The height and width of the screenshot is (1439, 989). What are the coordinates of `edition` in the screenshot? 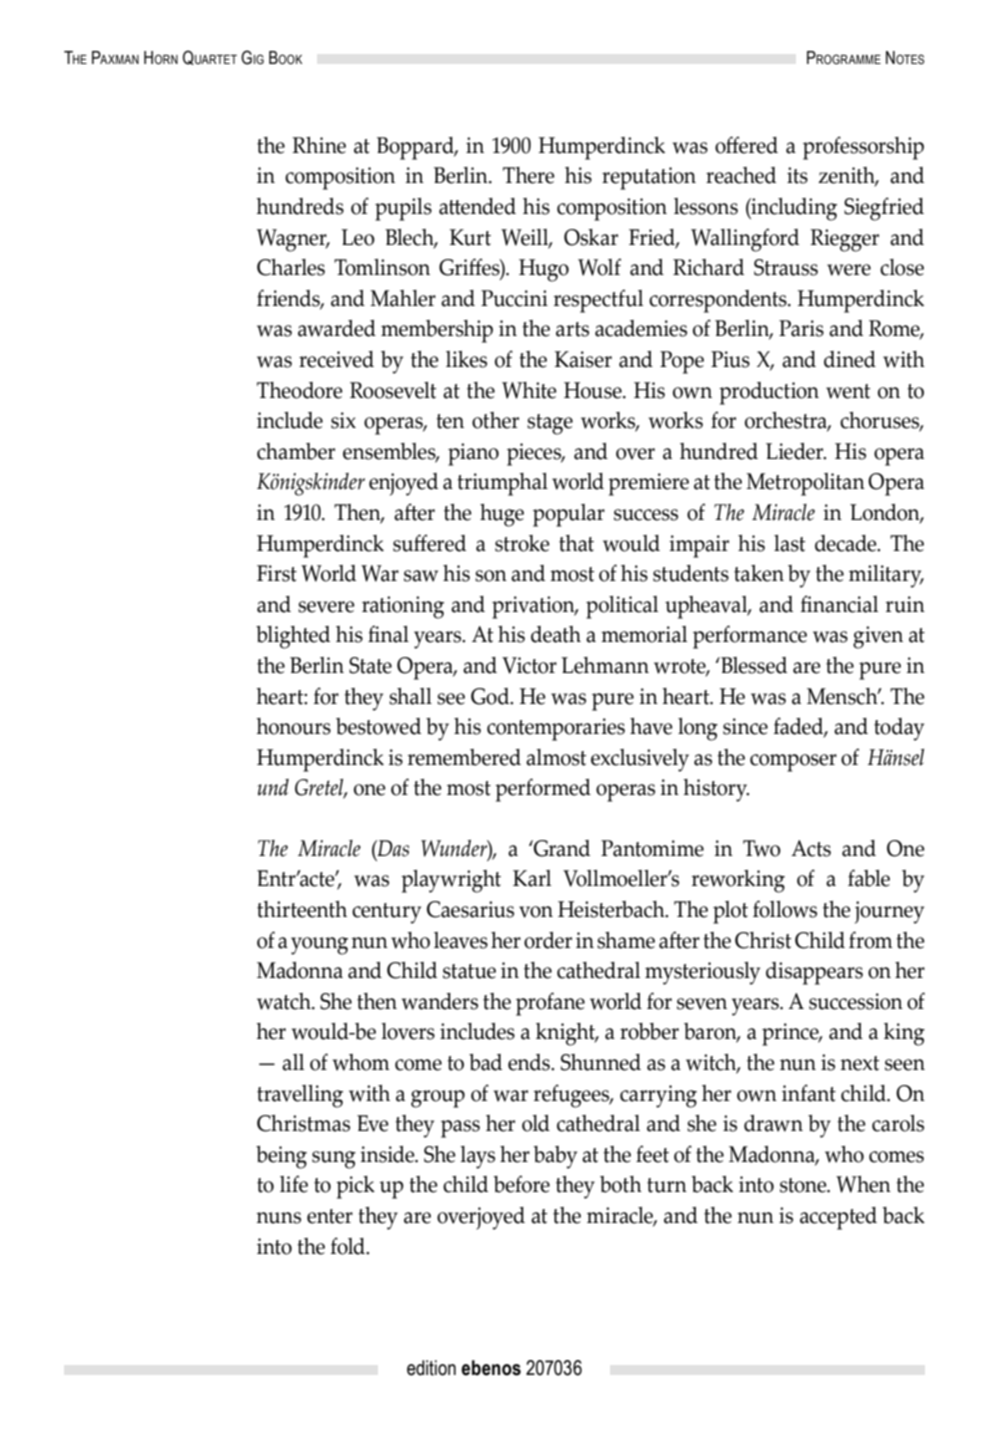 It's located at (431, 1368).
